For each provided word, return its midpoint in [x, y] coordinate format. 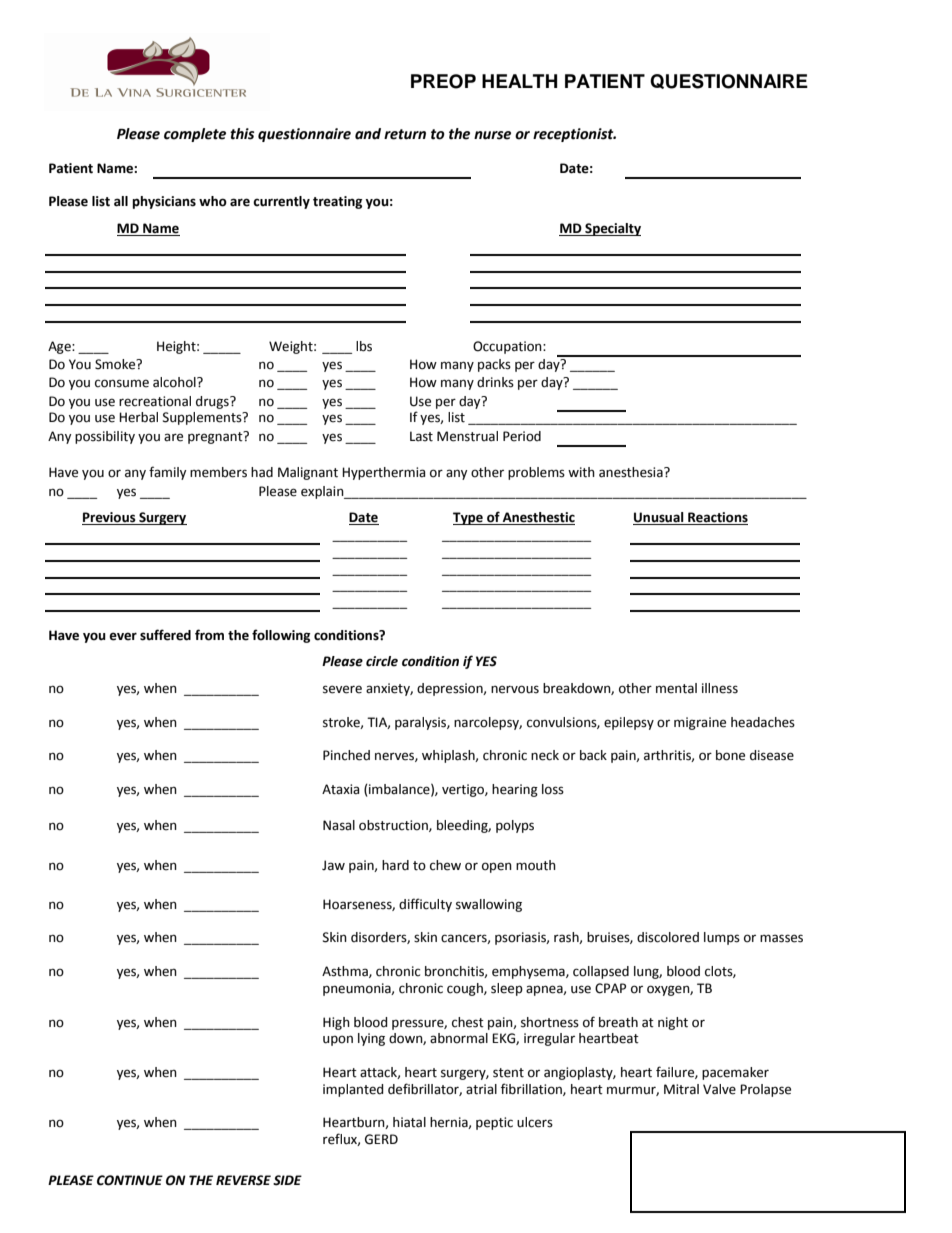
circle [382, 661]
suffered [165, 635]
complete [195, 135]
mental [676, 688]
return [405, 134]
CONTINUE [130, 1180]
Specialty [612, 229]
